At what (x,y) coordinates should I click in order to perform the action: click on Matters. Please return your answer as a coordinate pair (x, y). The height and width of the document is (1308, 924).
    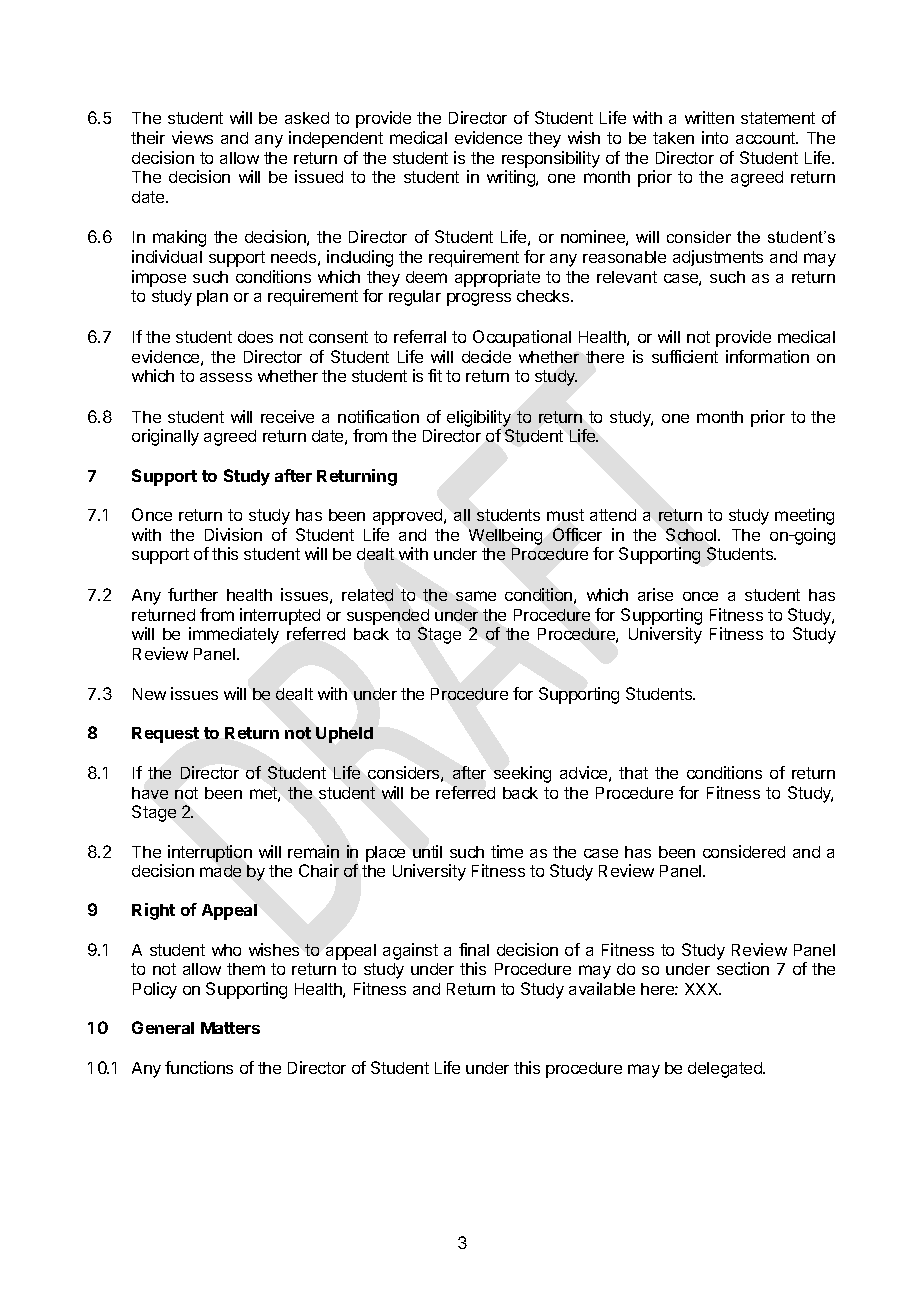
    Looking at the image, I should click on (230, 1028).
